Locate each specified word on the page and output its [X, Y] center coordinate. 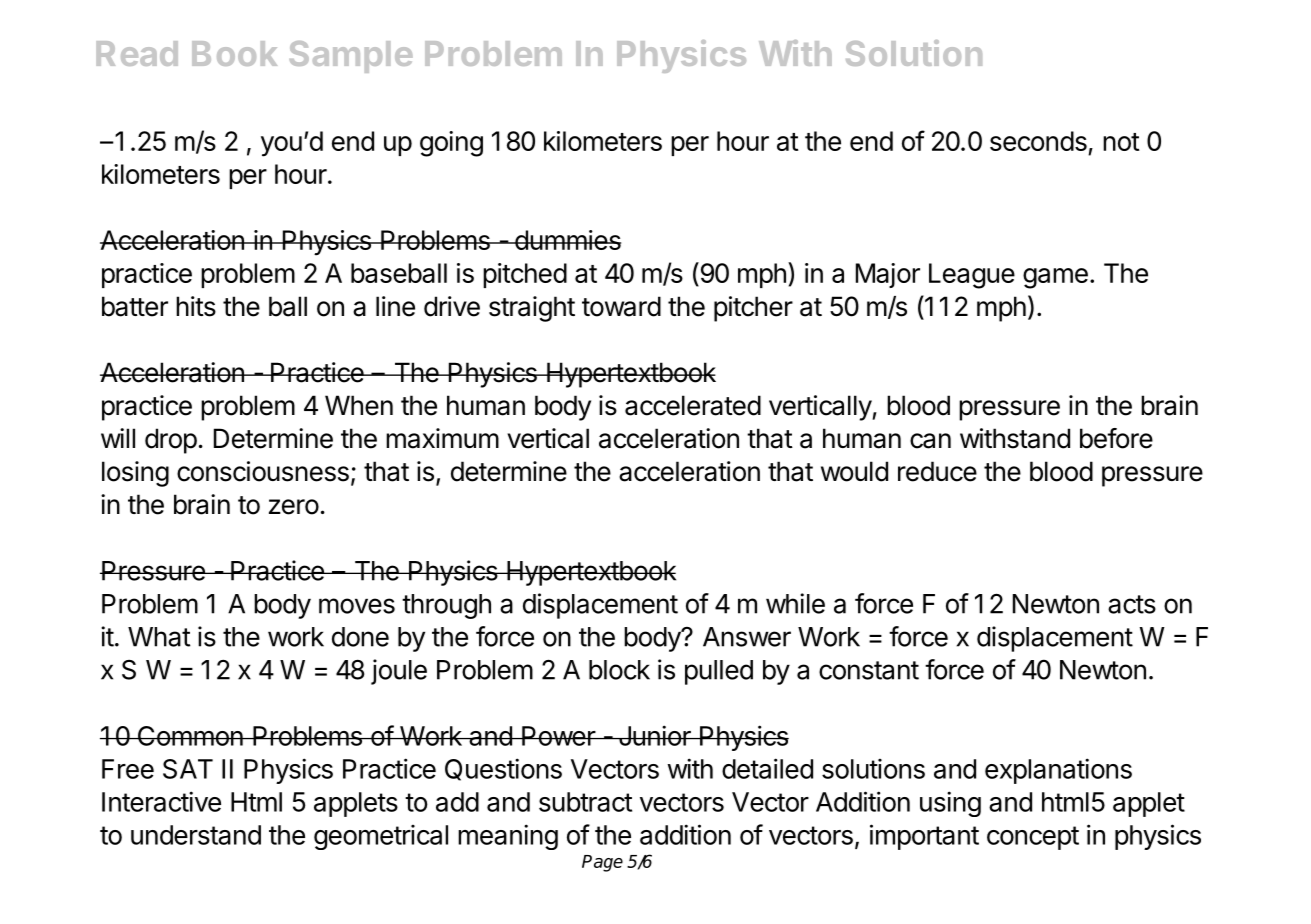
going [451, 144]
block [619, 670]
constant [869, 670]
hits [196, 306]
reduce [937, 471]
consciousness [263, 471]
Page [602, 863]
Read [137, 53]
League [972, 276]
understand [196, 835]
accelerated [693, 405]
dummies [566, 240]
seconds [1038, 141]
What [159, 637]
